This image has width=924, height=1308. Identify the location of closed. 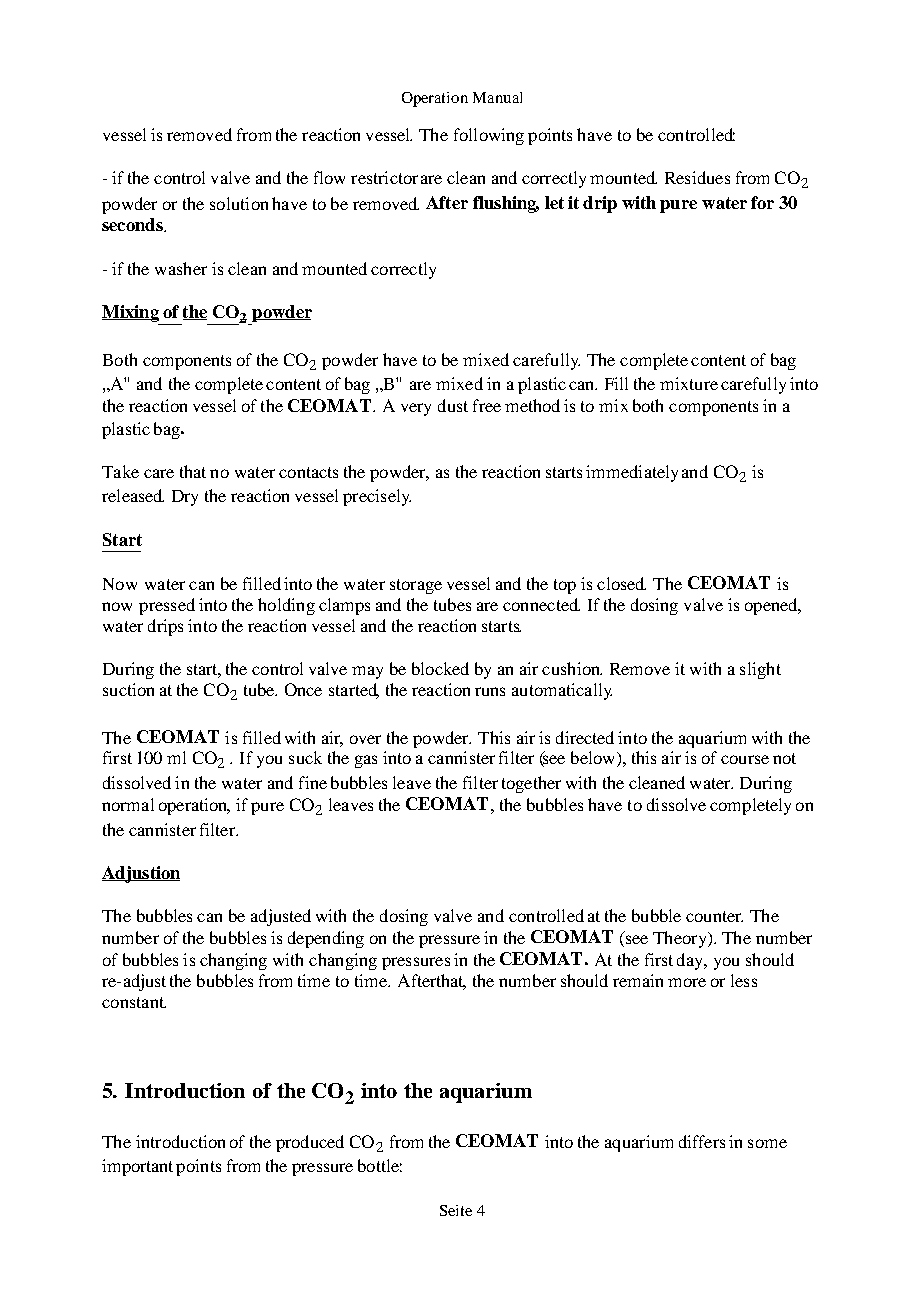
(621, 583).
